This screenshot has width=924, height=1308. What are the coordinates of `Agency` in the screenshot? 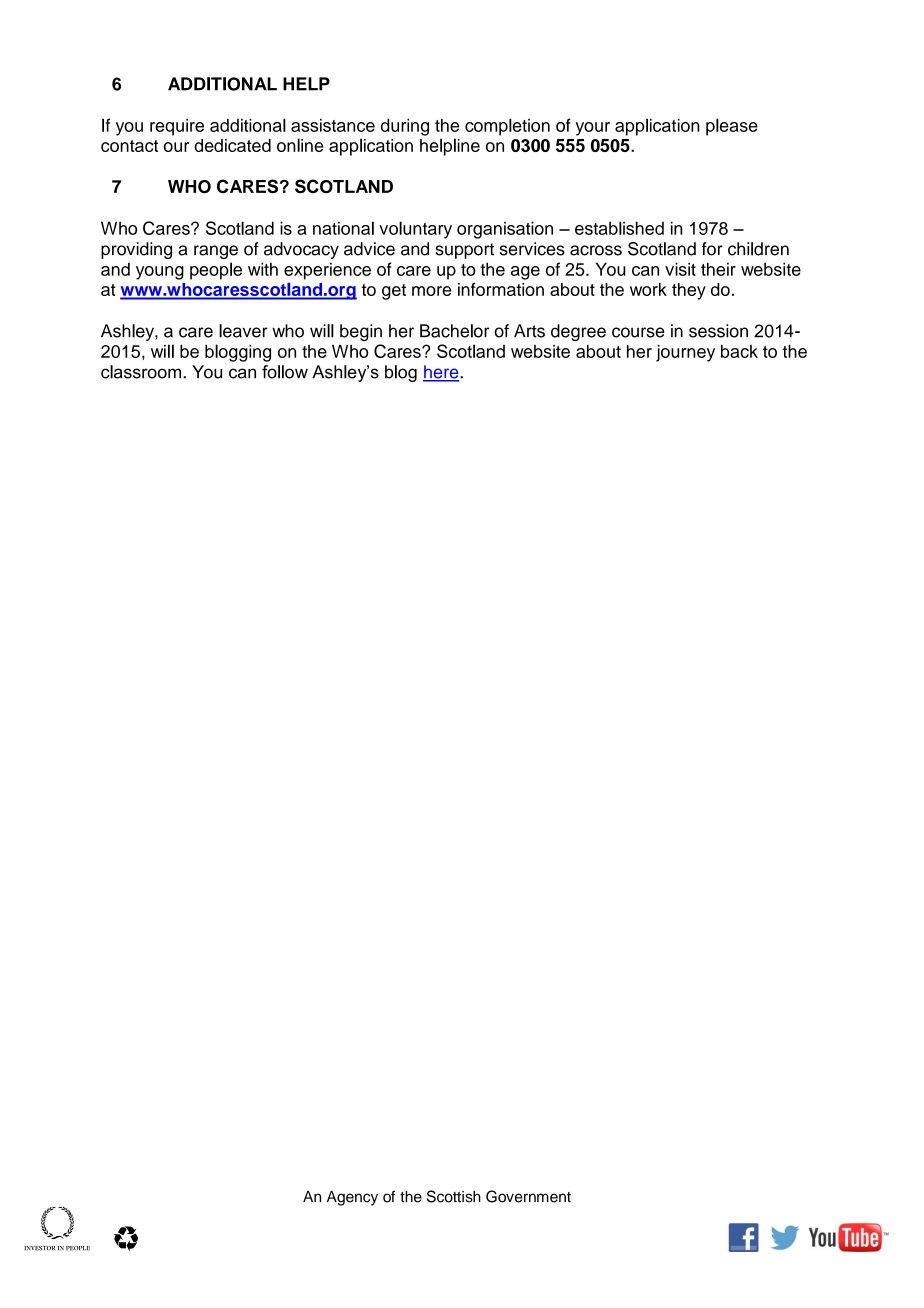 It's located at (352, 1198).
